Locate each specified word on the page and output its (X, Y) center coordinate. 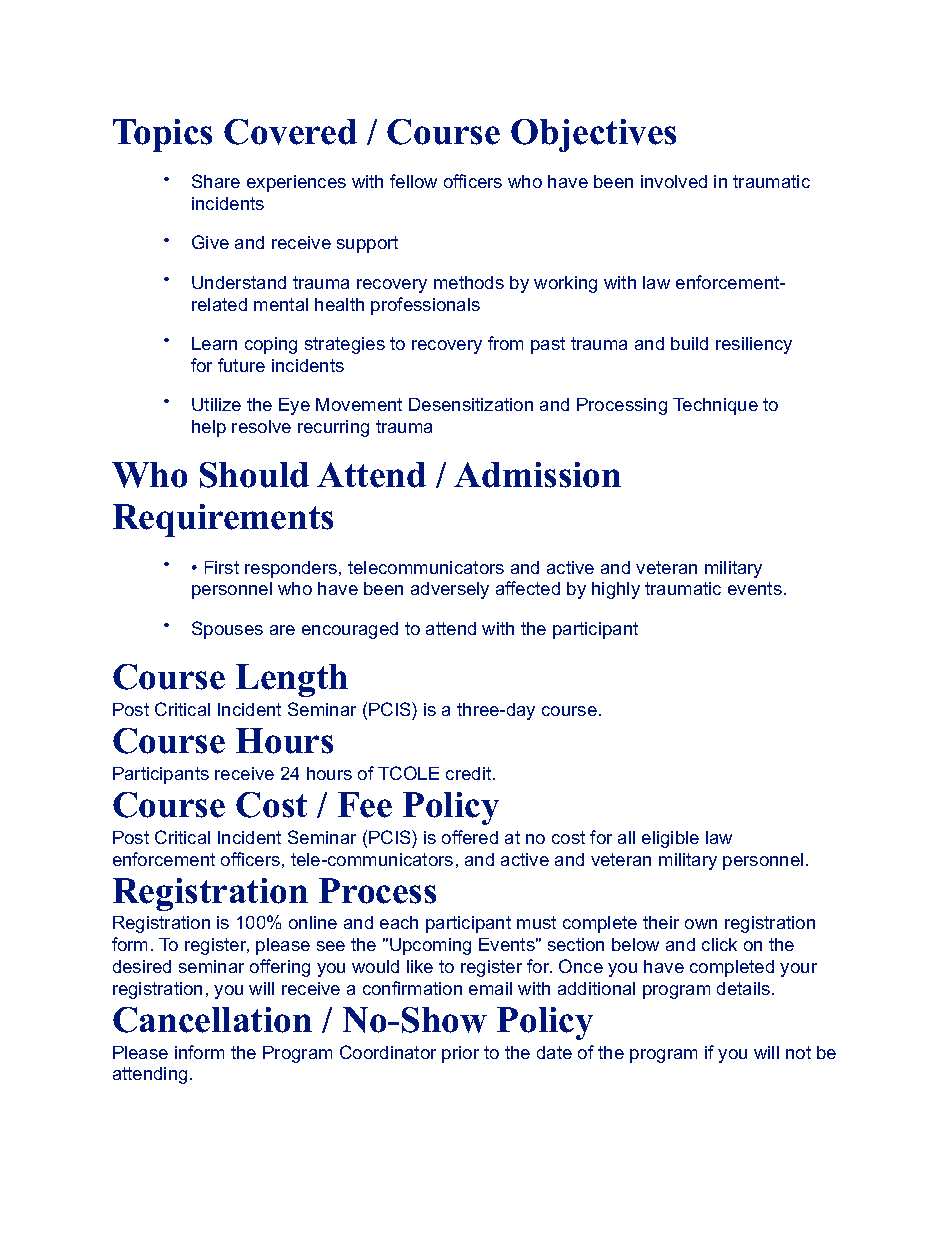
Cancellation (212, 1020)
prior (460, 1054)
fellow (413, 181)
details (745, 988)
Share (216, 181)
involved (674, 181)
